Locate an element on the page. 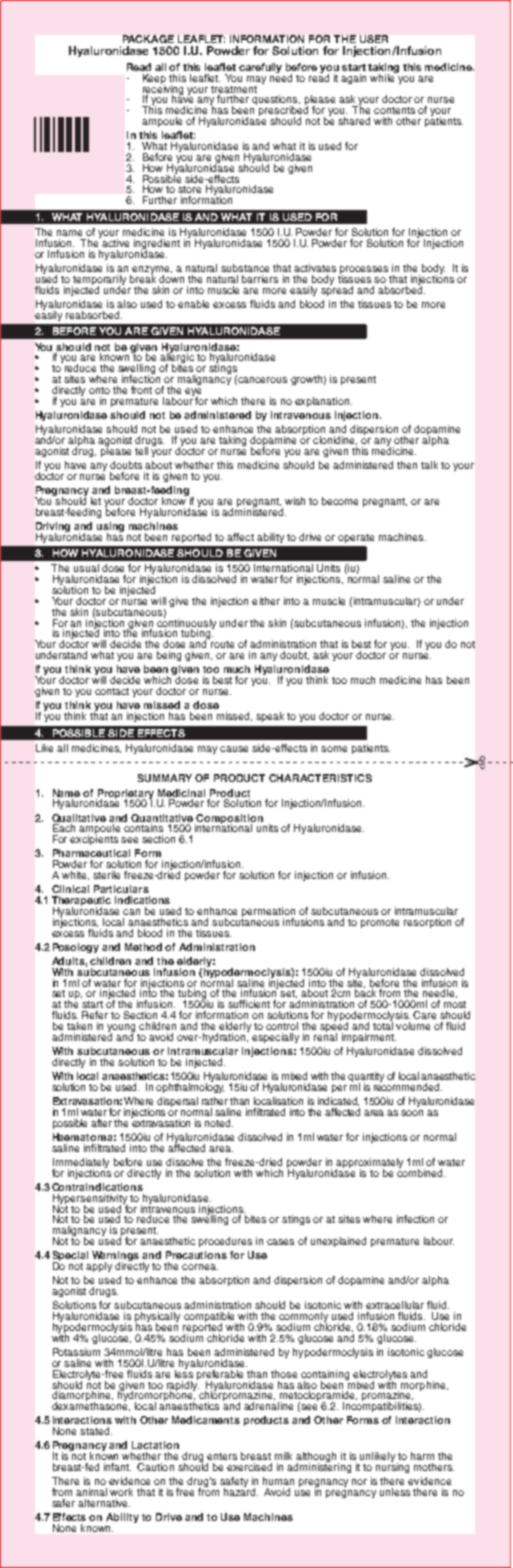 The width and height of the image is (513, 1568). PACKAGE is located at coordinates (148, 39).
